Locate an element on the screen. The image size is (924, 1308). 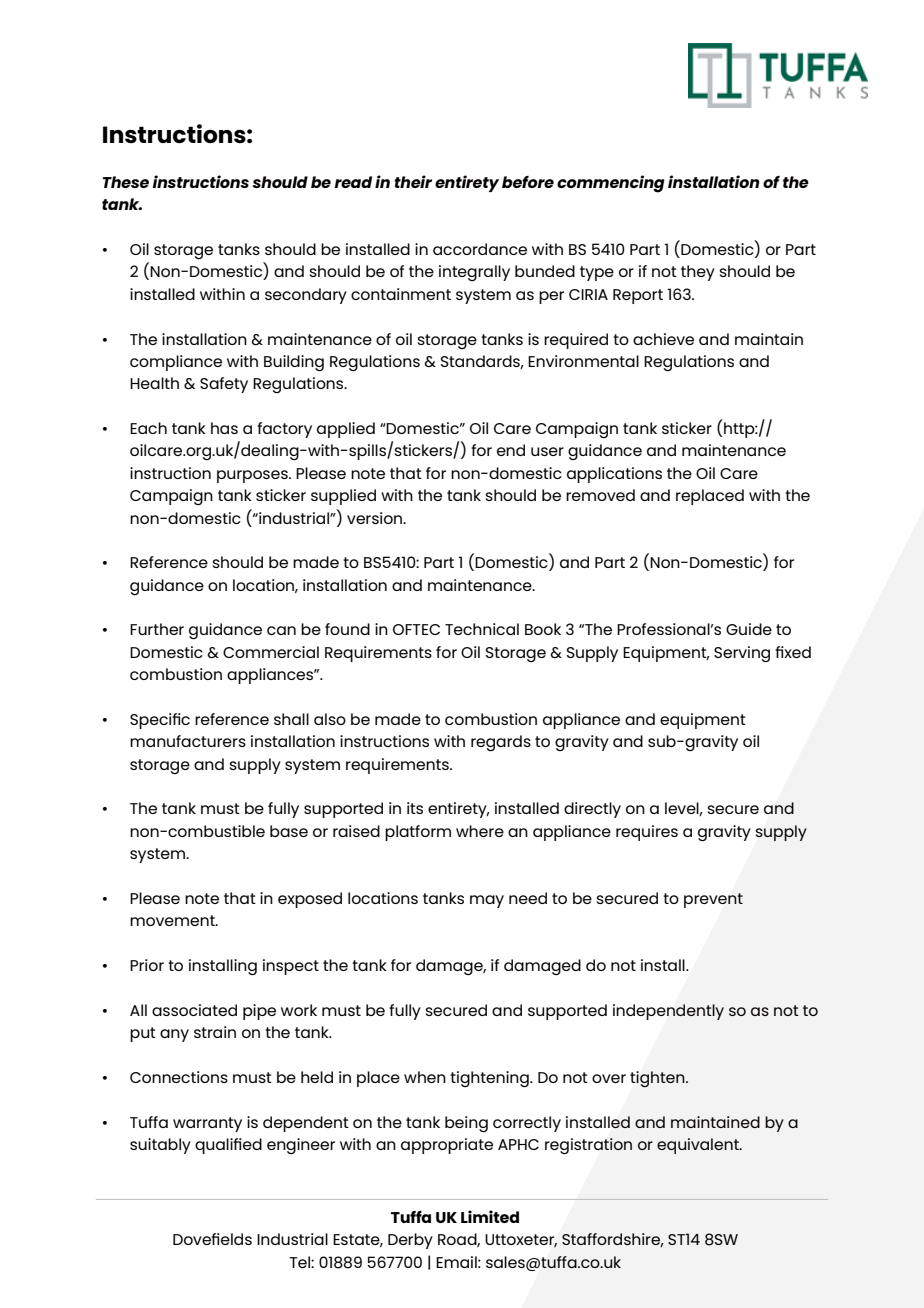
user is located at coordinates (547, 451).
